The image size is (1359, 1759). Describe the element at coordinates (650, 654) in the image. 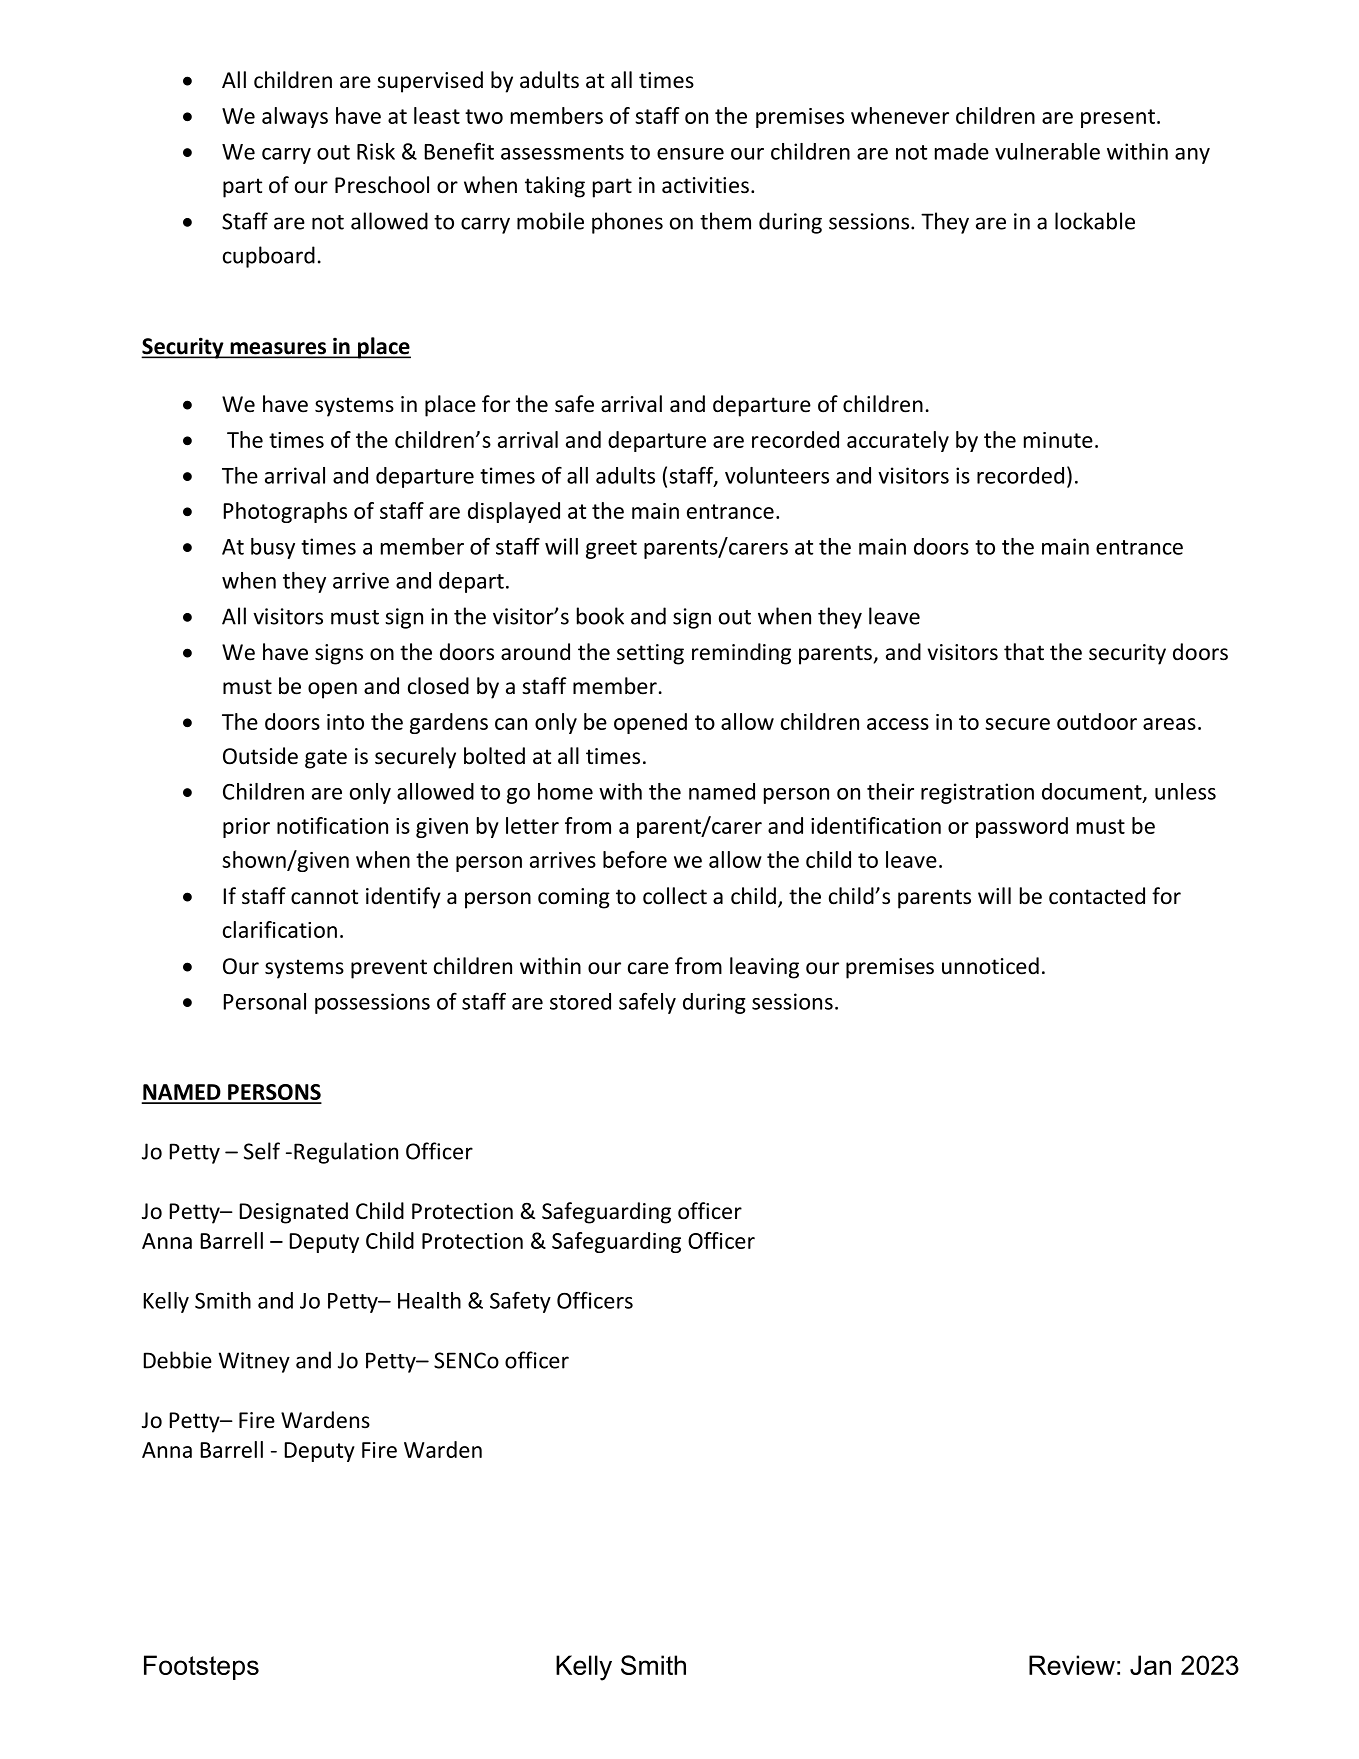

I see `setting` at that location.
